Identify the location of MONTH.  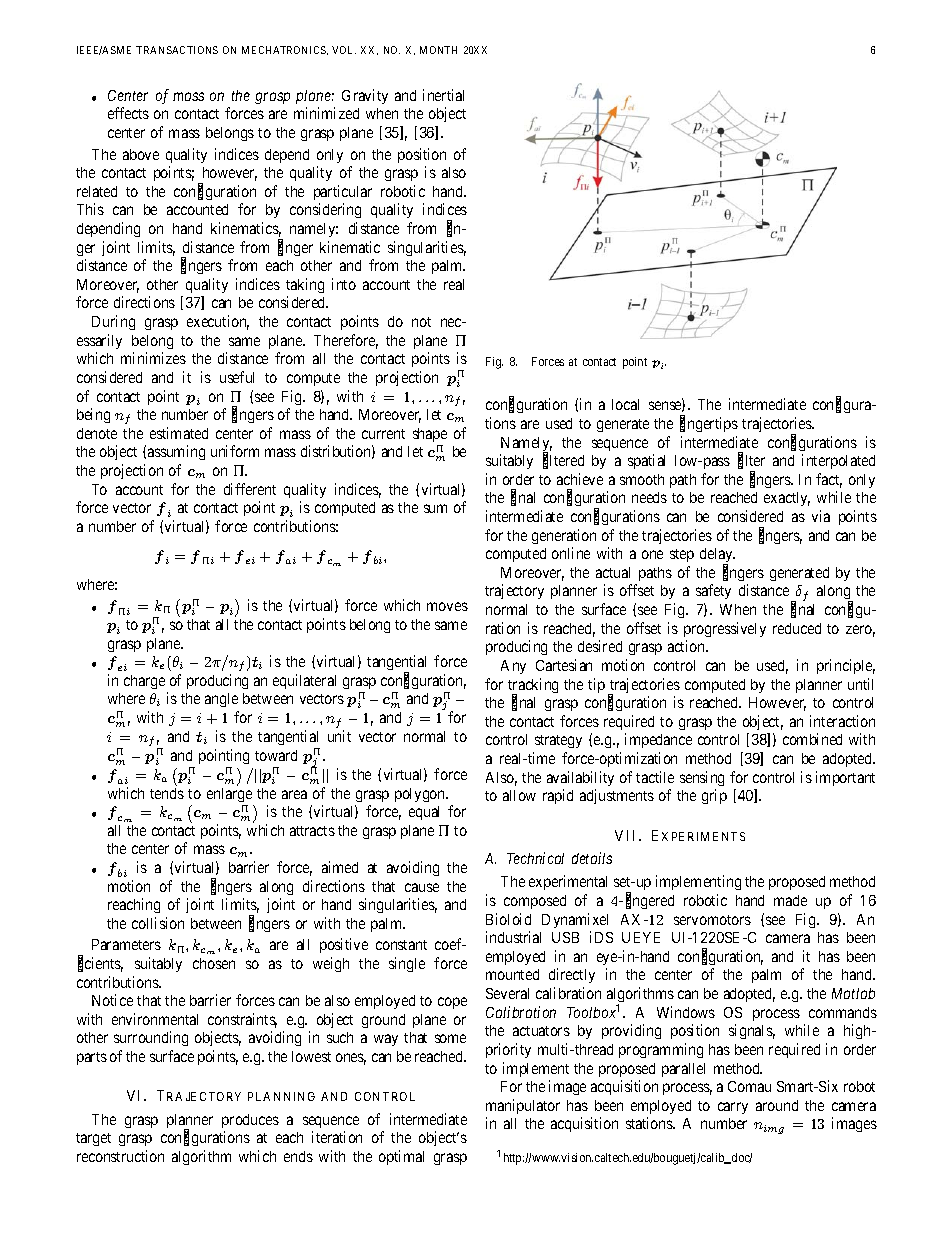
(438, 50).
